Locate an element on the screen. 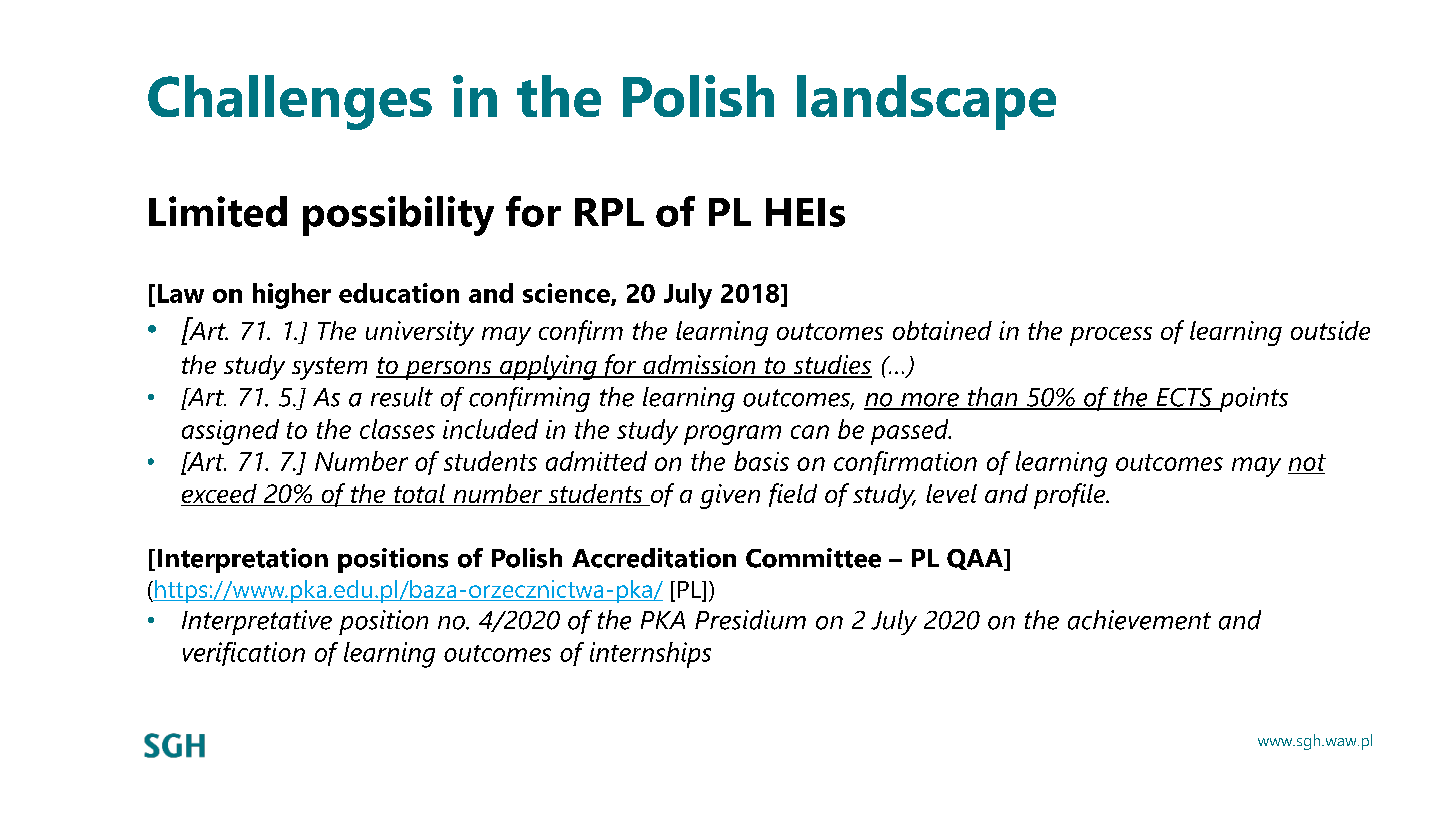 This screenshot has height=819, width=1456. classes is located at coordinates (397, 429).
